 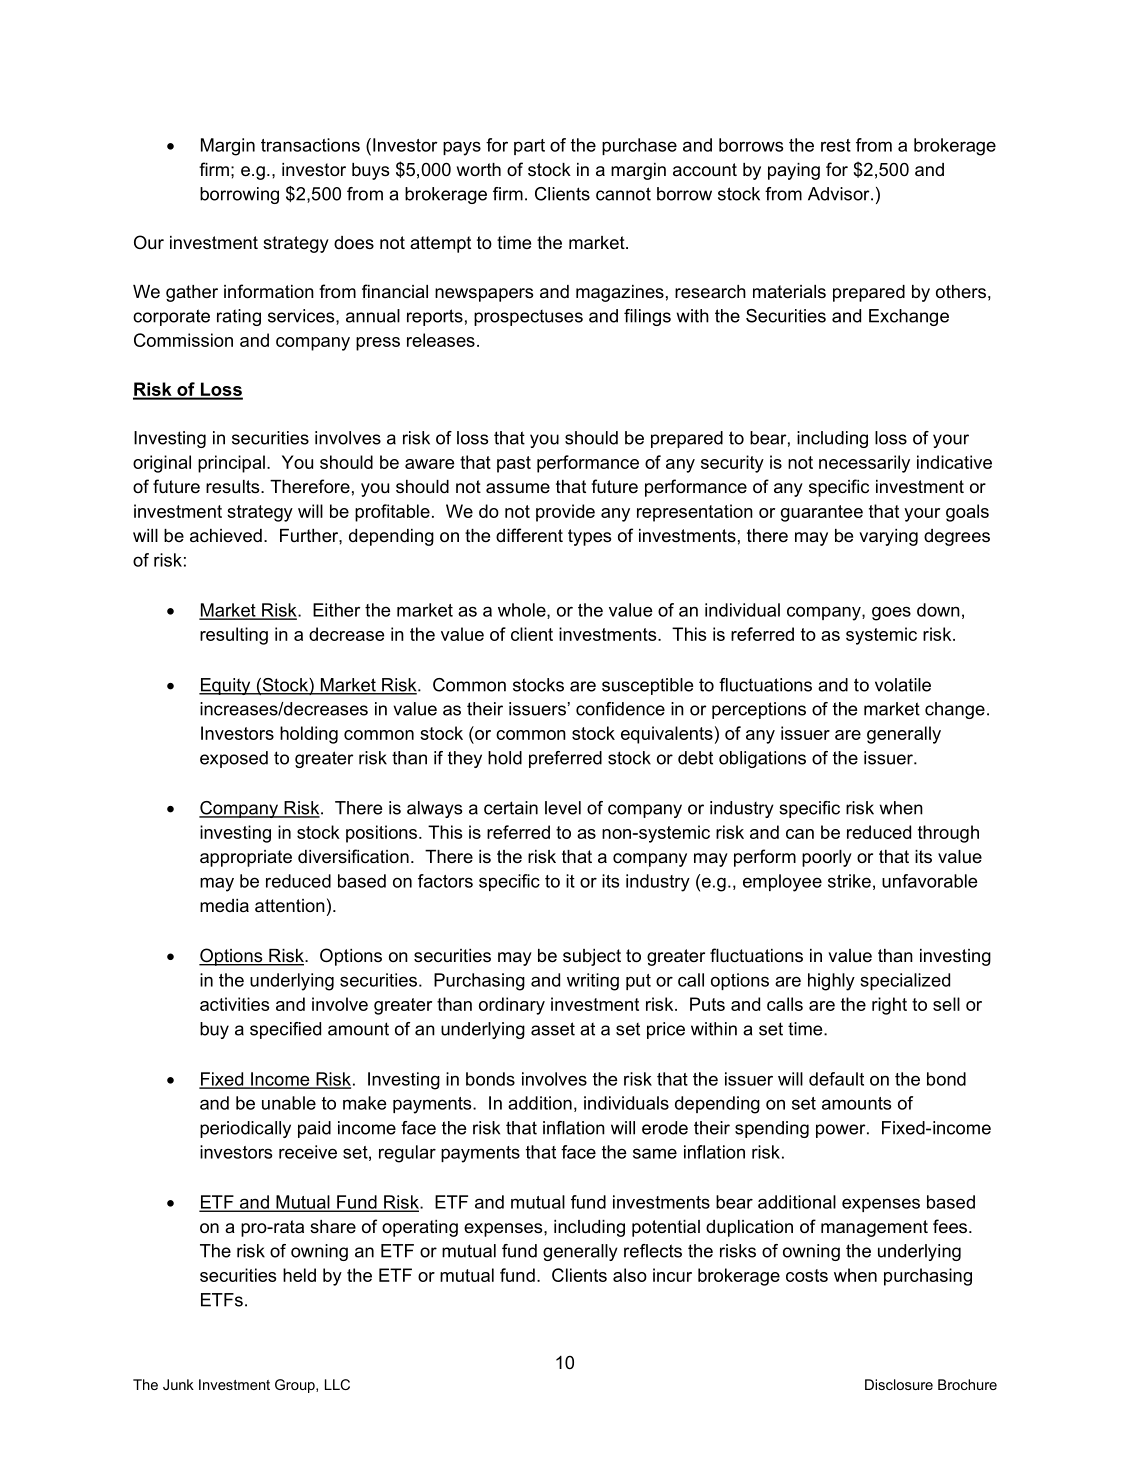 What do you see at coordinates (226, 536) in the image?
I see `achieved` at bounding box center [226, 536].
